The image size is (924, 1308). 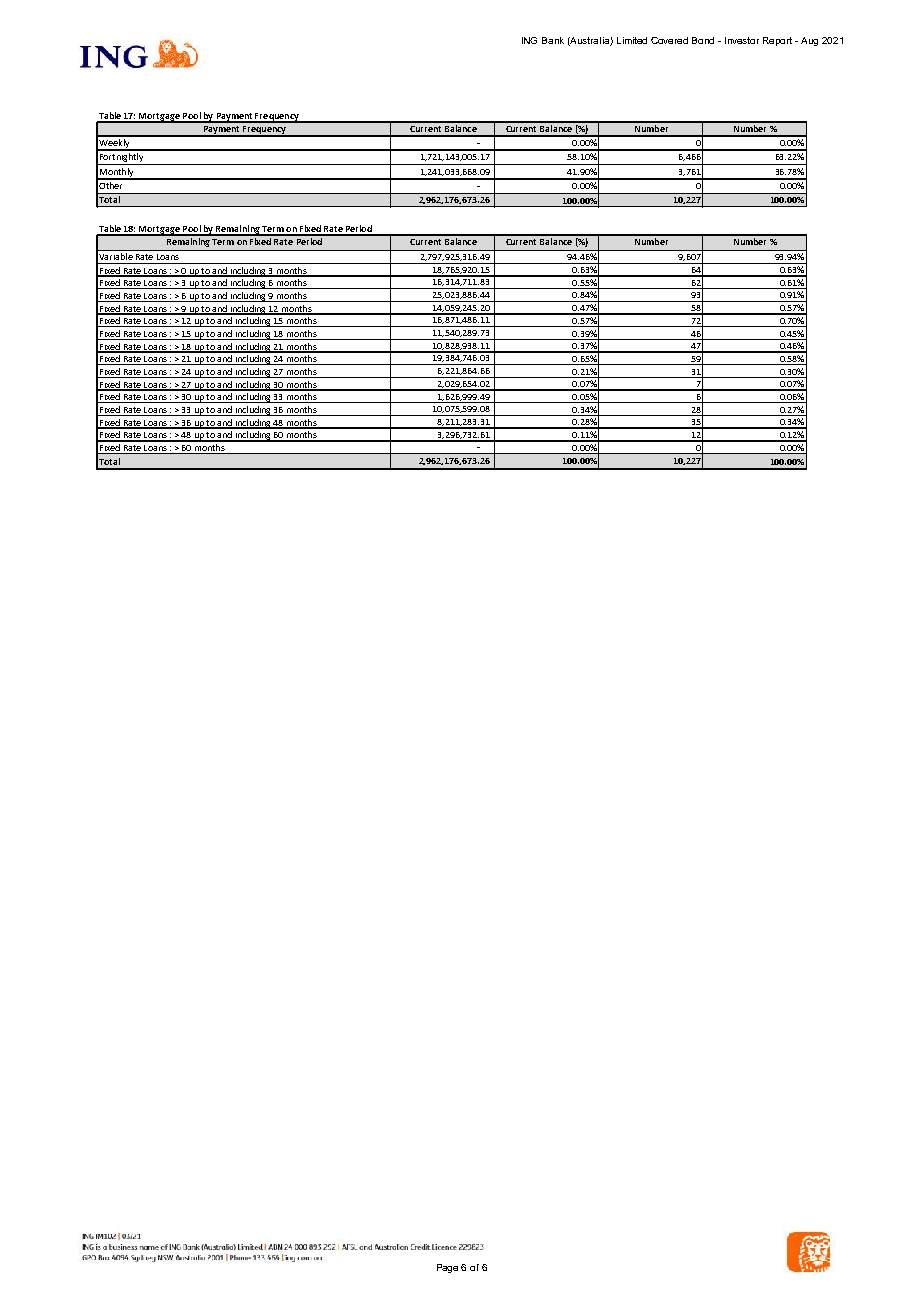 I want to click on Bank, so click(x=553, y=40).
